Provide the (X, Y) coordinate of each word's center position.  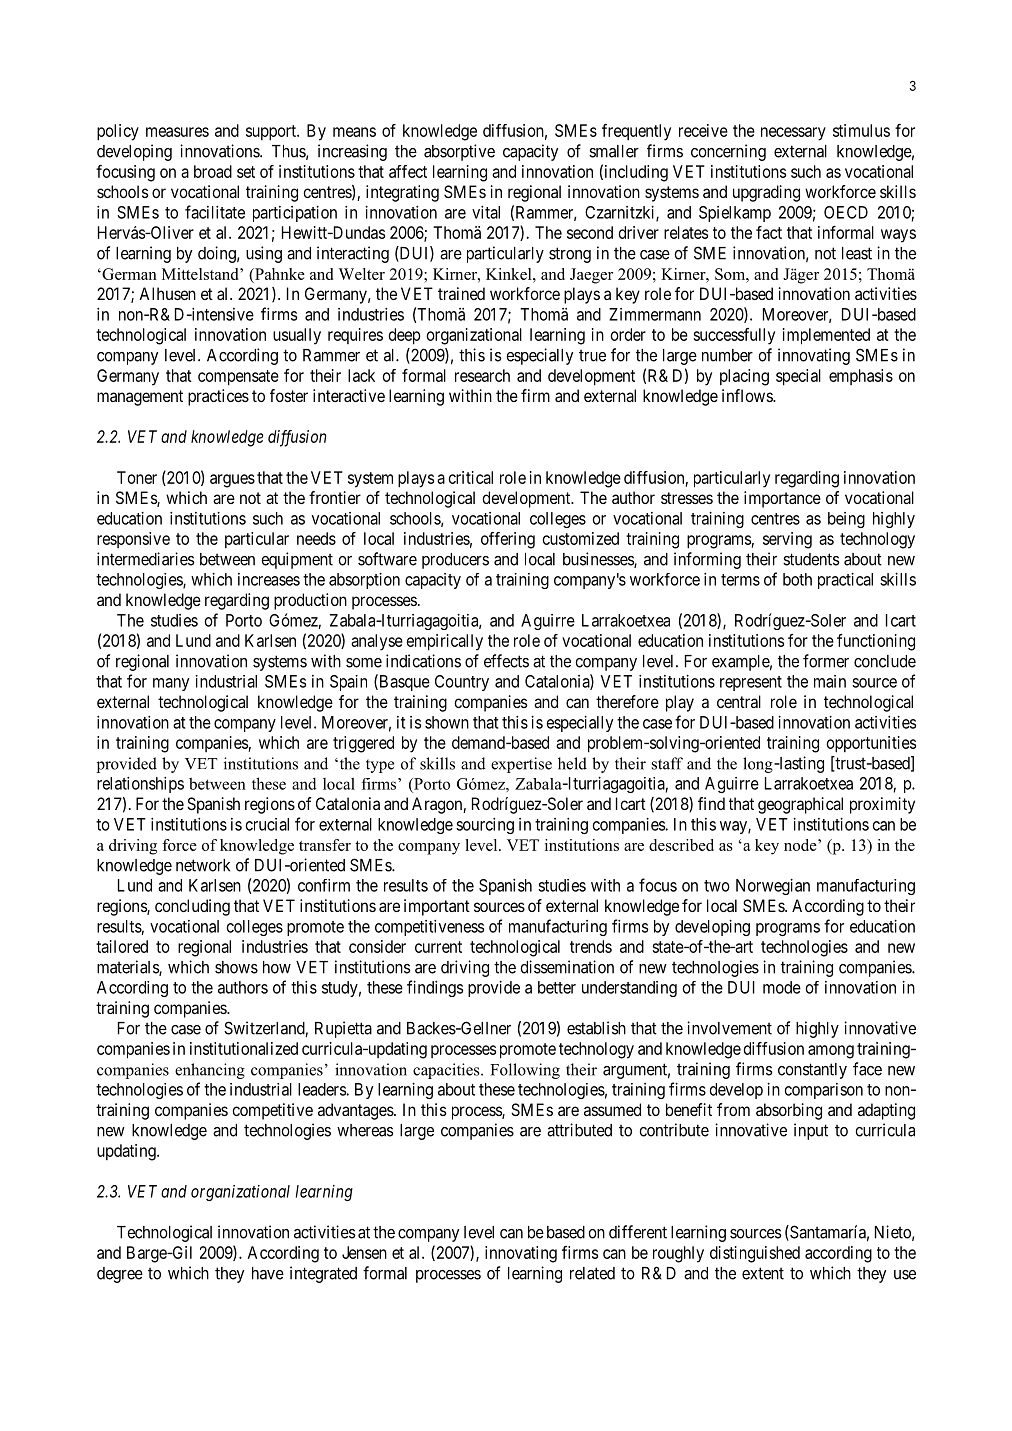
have (268, 1273)
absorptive (459, 152)
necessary (793, 134)
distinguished (755, 1254)
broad (213, 171)
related (592, 1273)
